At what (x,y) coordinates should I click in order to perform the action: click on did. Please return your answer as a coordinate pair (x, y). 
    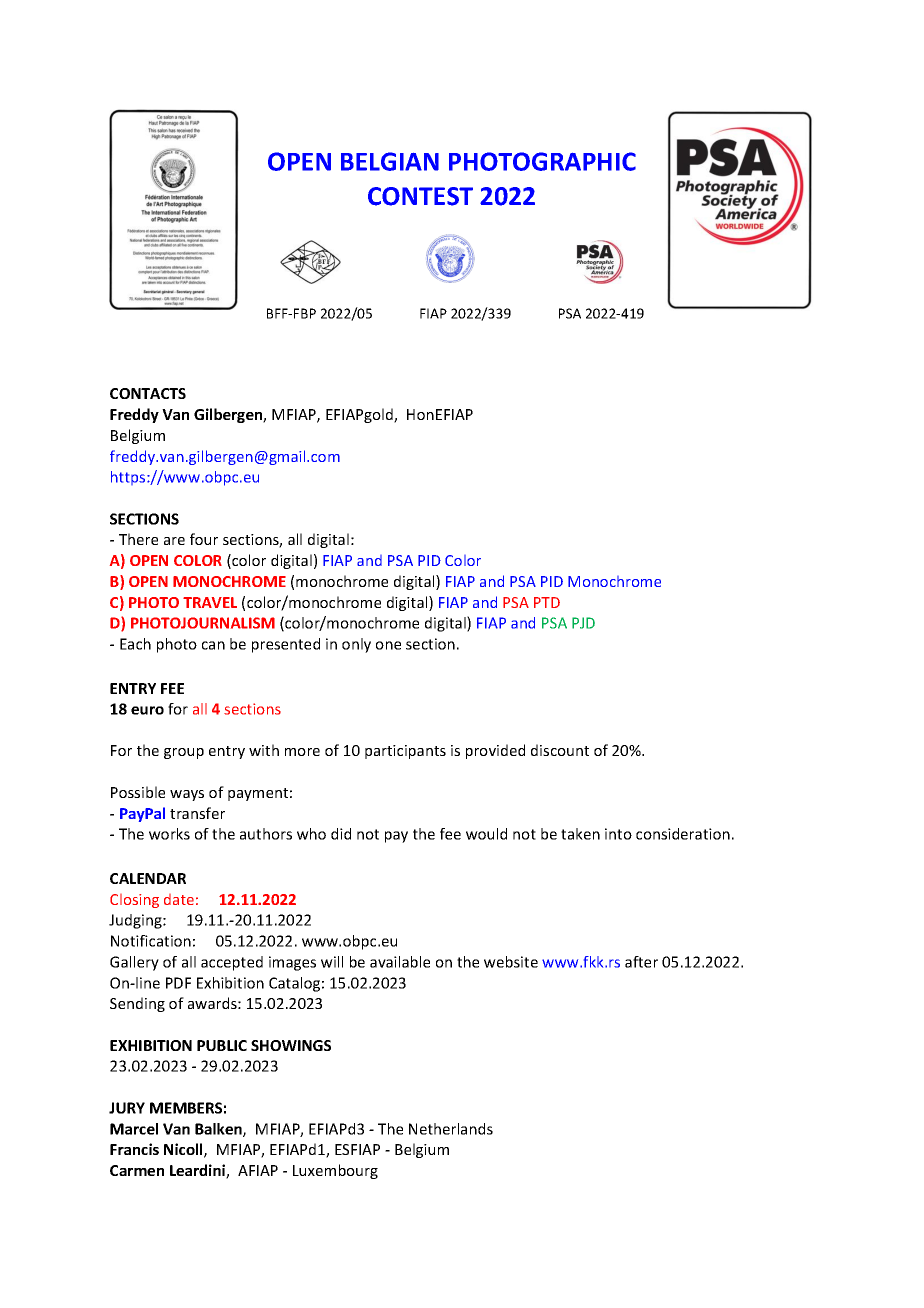
    Looking at the image, I should click on (341, 834).
